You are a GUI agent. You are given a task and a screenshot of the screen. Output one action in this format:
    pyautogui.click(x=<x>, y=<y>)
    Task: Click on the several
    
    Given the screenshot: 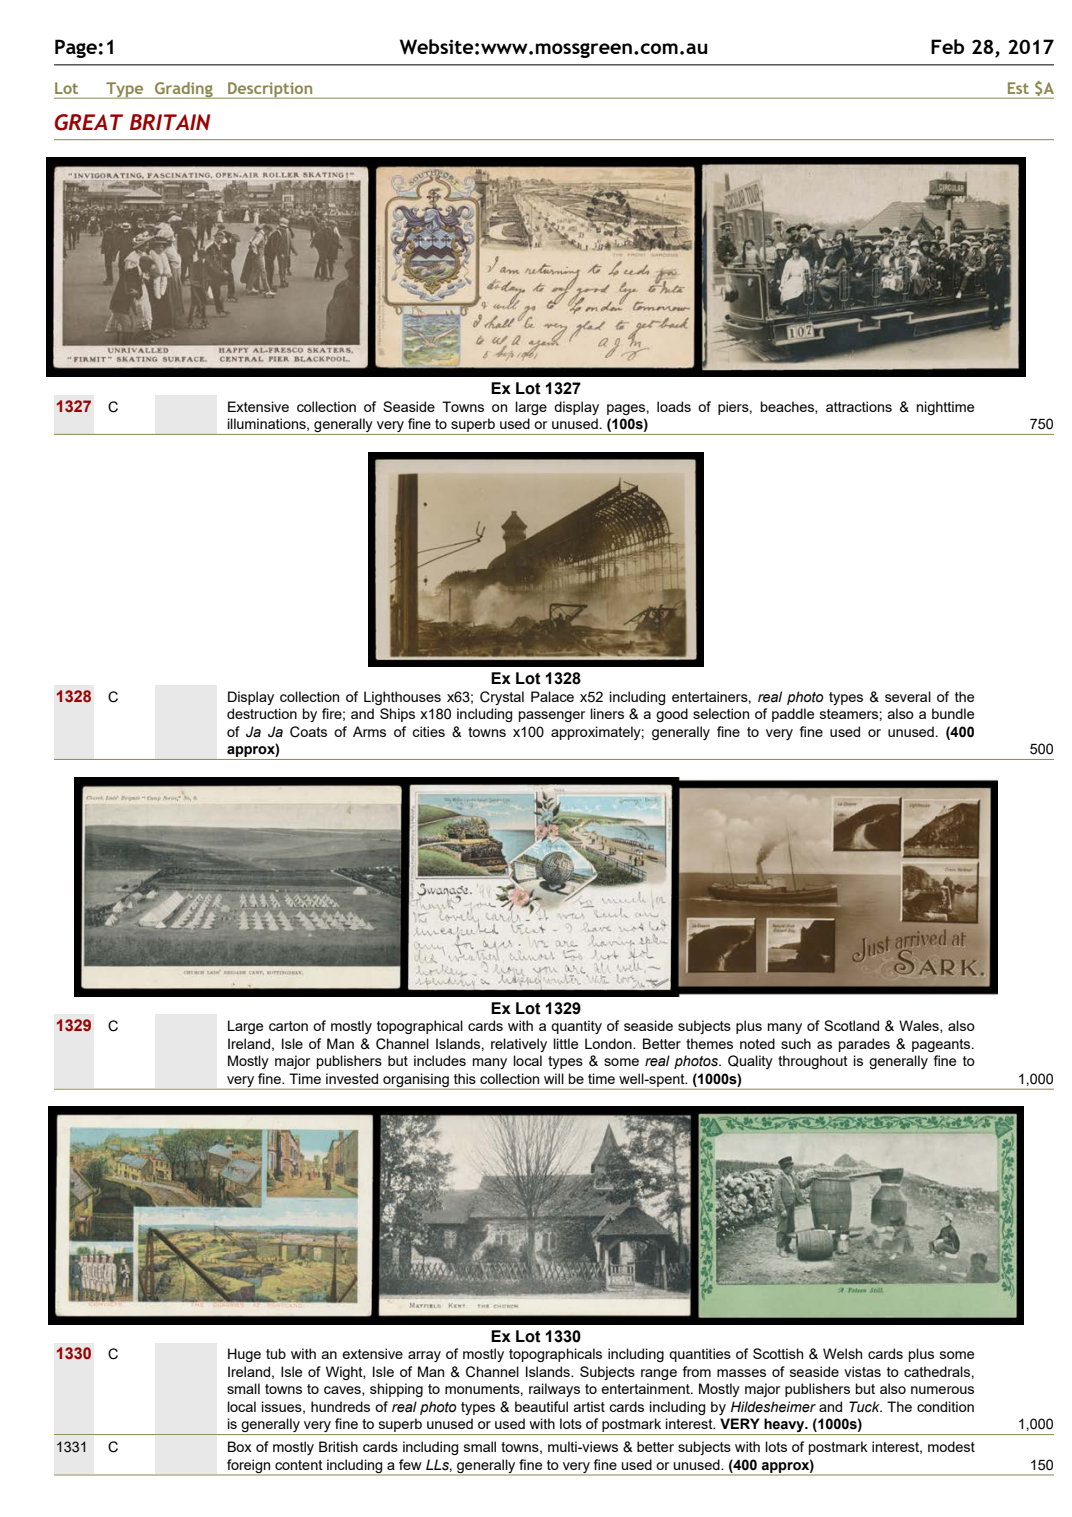 What is the action you would take?
    pyautogui.click(x=908, y=696)
